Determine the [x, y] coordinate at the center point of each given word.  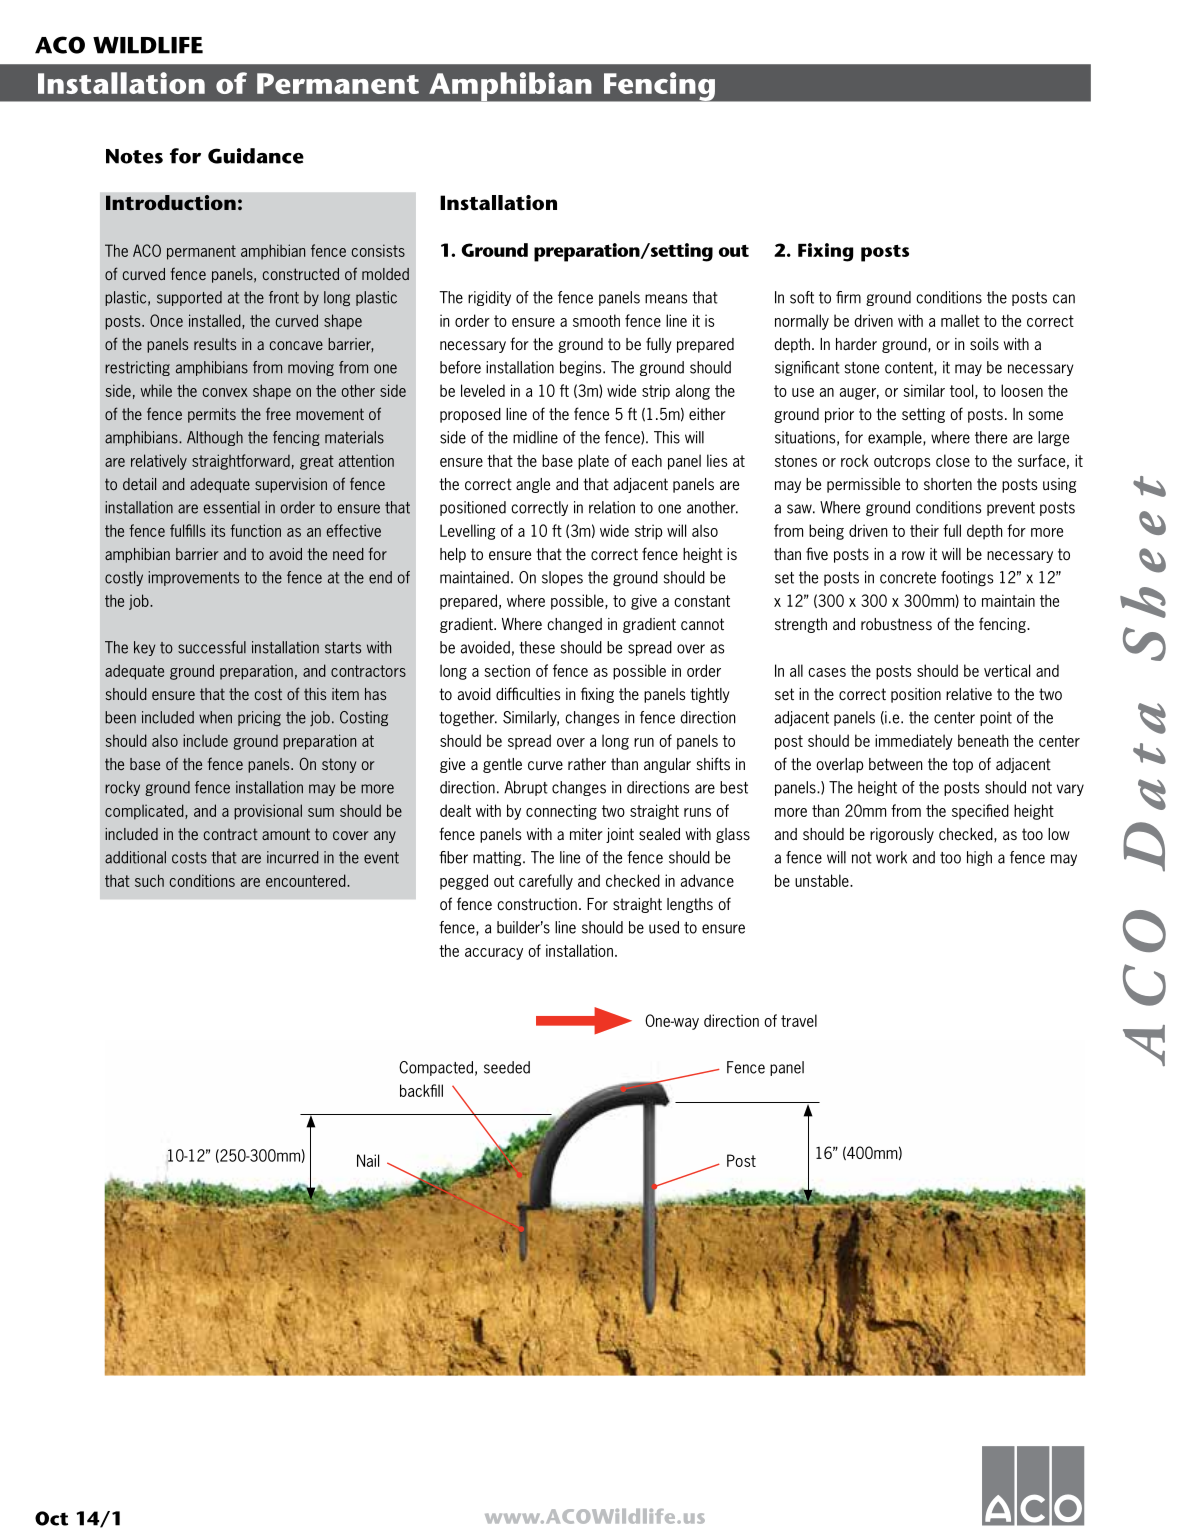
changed [574, 625]
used [664, 927]
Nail [368, 1160]
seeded [507, 1067]
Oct [51, 1518]
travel [799, 1020]
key [144, 648]
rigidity [489, 298]
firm [848, 297]
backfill [421, 1090]
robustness [896, 624]
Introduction [171, 203]
